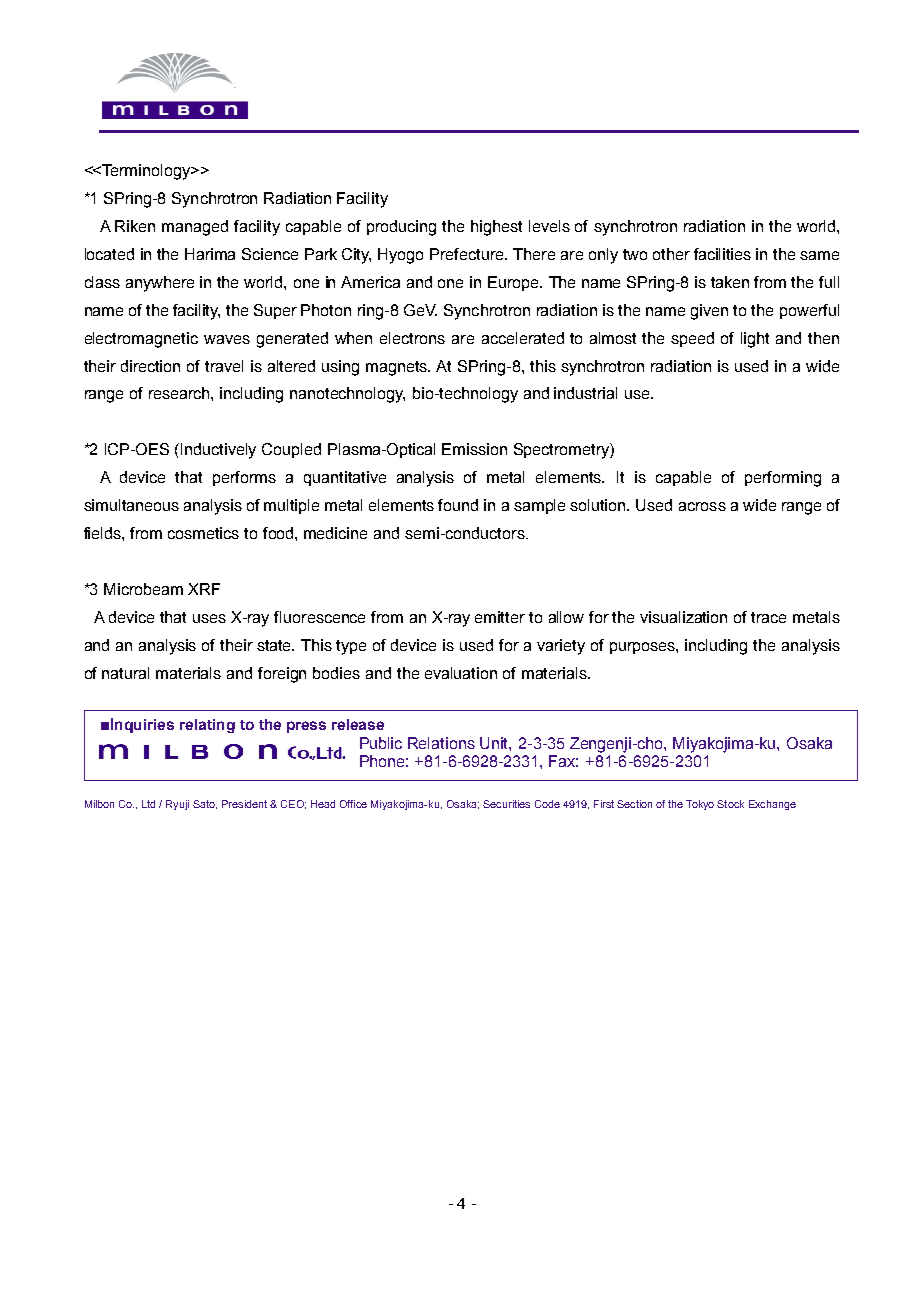 This screenshot has height=1308, width=924. What do you see at coordinates (125, 673) in the screenshot?
I see `natural` at bounding box center [125, 673].
